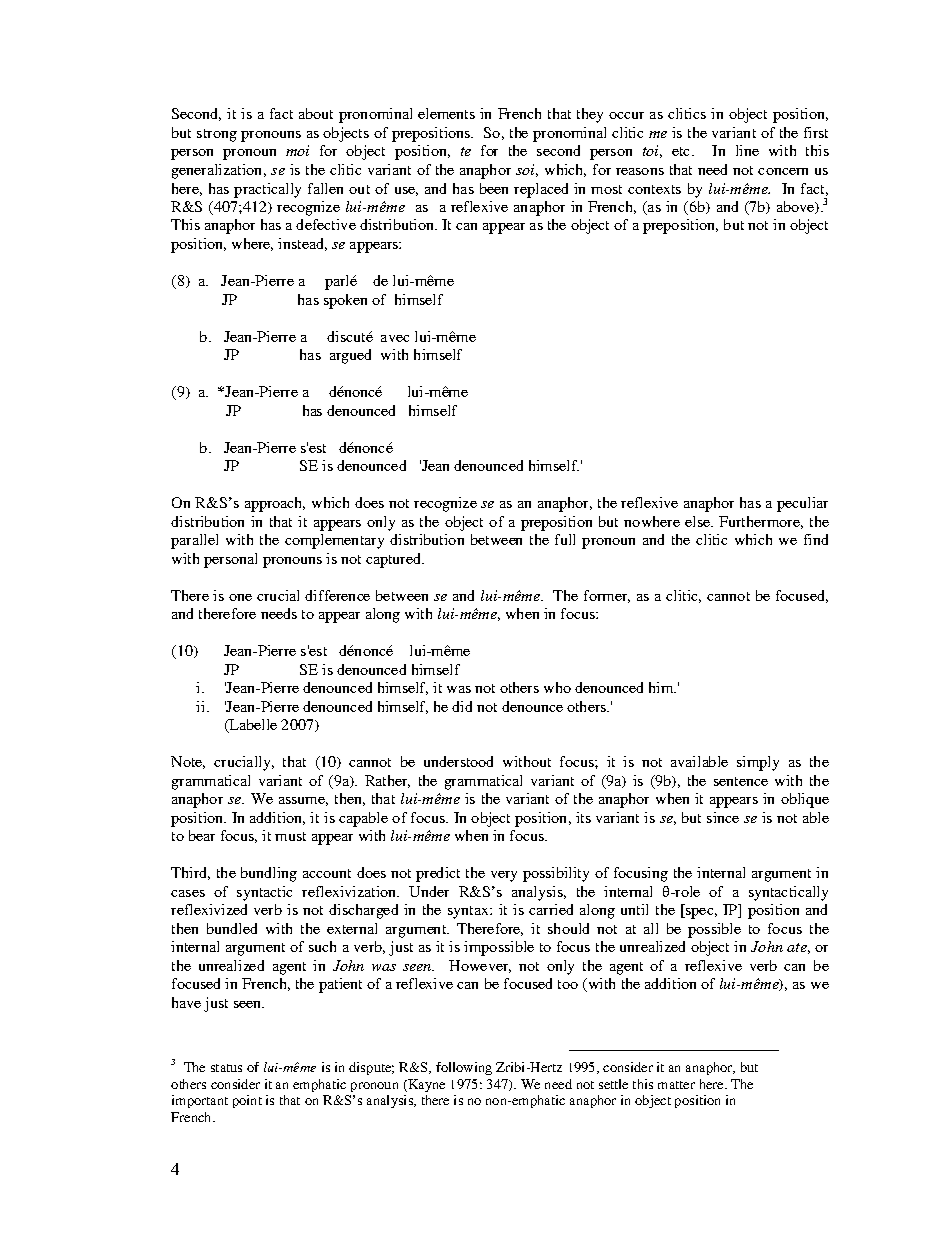 The width and height of the screenshot is (952, 1233). I want to click on soi, so click(527, 170).
